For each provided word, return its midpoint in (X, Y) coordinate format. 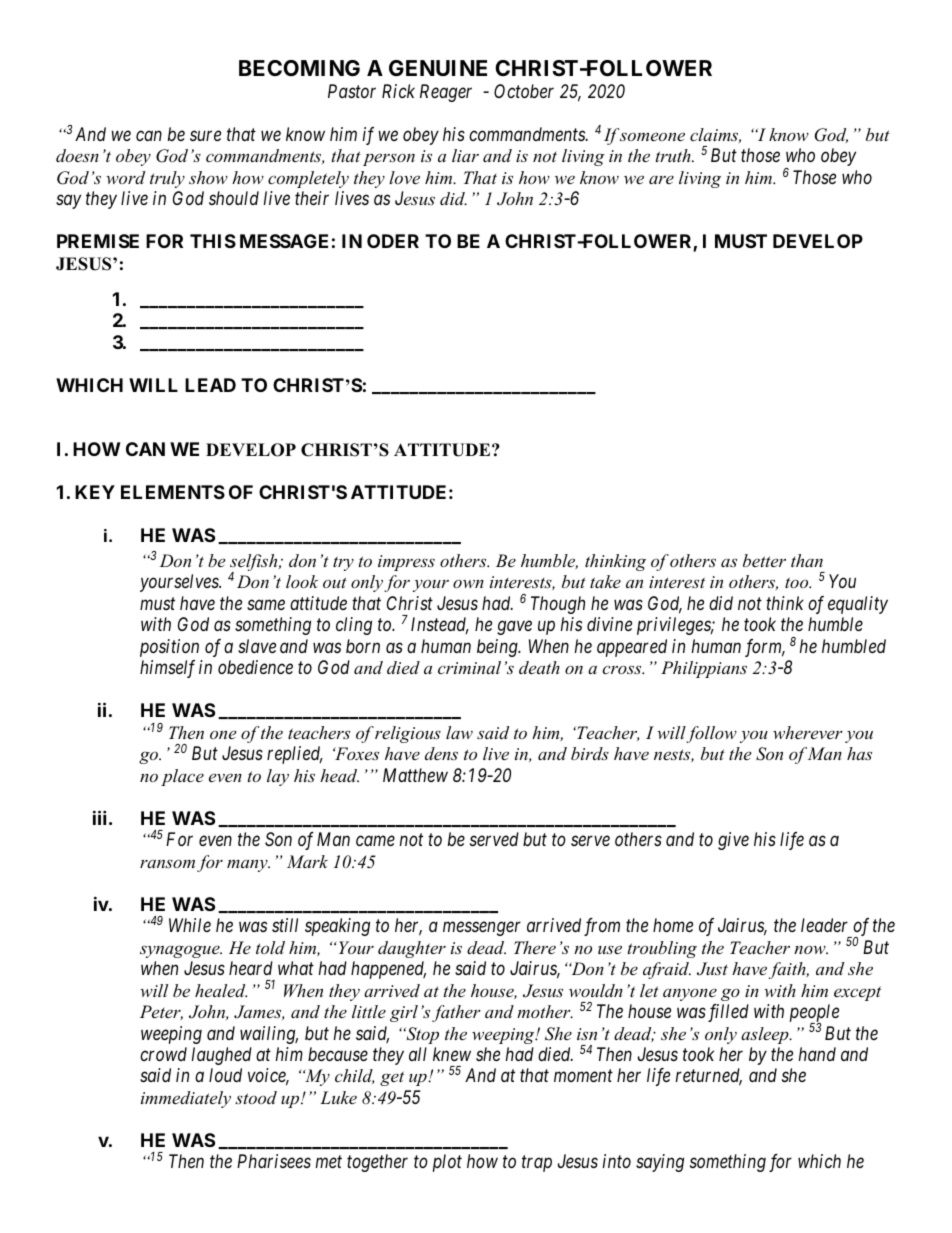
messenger (482, 929)
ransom (167, 863)
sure (205, 136)
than (807, 560)
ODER (393, 241)
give (733, 841)
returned (709, 1077)
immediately (186, 1099)
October (524, 91)
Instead (440, 625)
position (169, 648)
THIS (213, 241)
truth (674, 155)
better (764, 560)
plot (447, 1163)
